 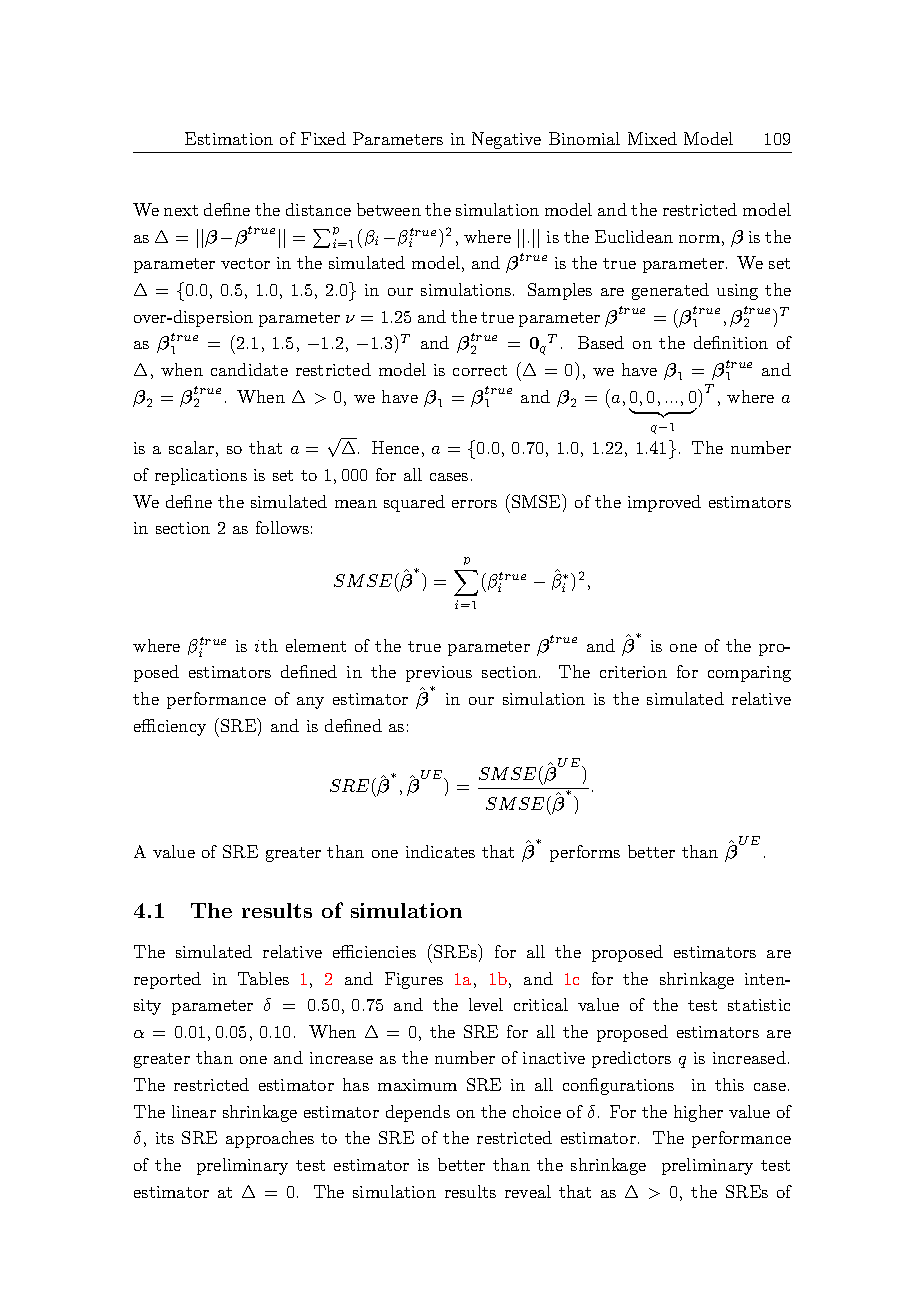 What do you see at coordinates (270, 1139) in the screenshot?
I see `approaches` at bounding box center [270, 1139].
